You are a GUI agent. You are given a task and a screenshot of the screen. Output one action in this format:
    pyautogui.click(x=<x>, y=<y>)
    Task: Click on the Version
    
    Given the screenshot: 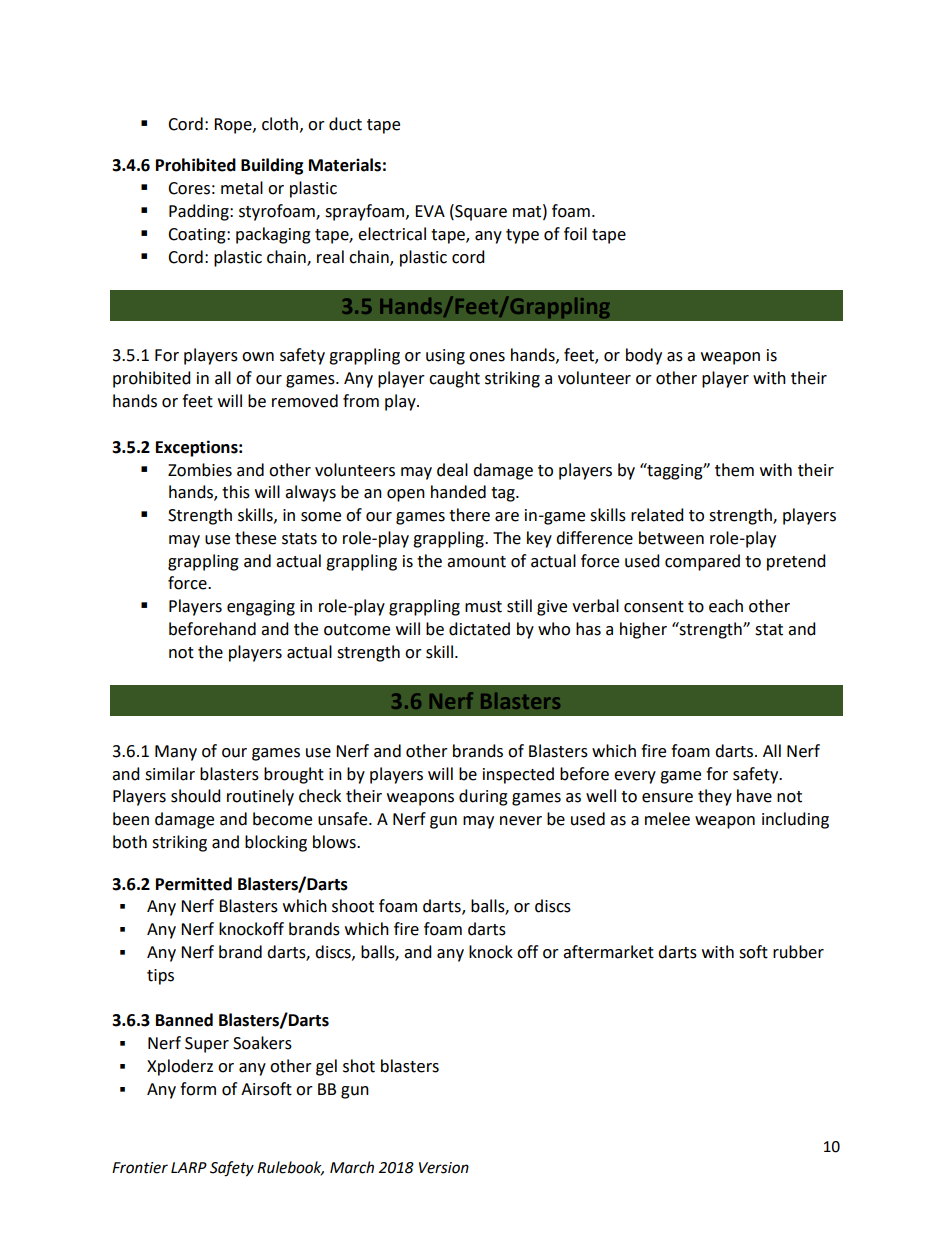 What is the action you would take?
    pyautogui.click(x=444, y=1168)
